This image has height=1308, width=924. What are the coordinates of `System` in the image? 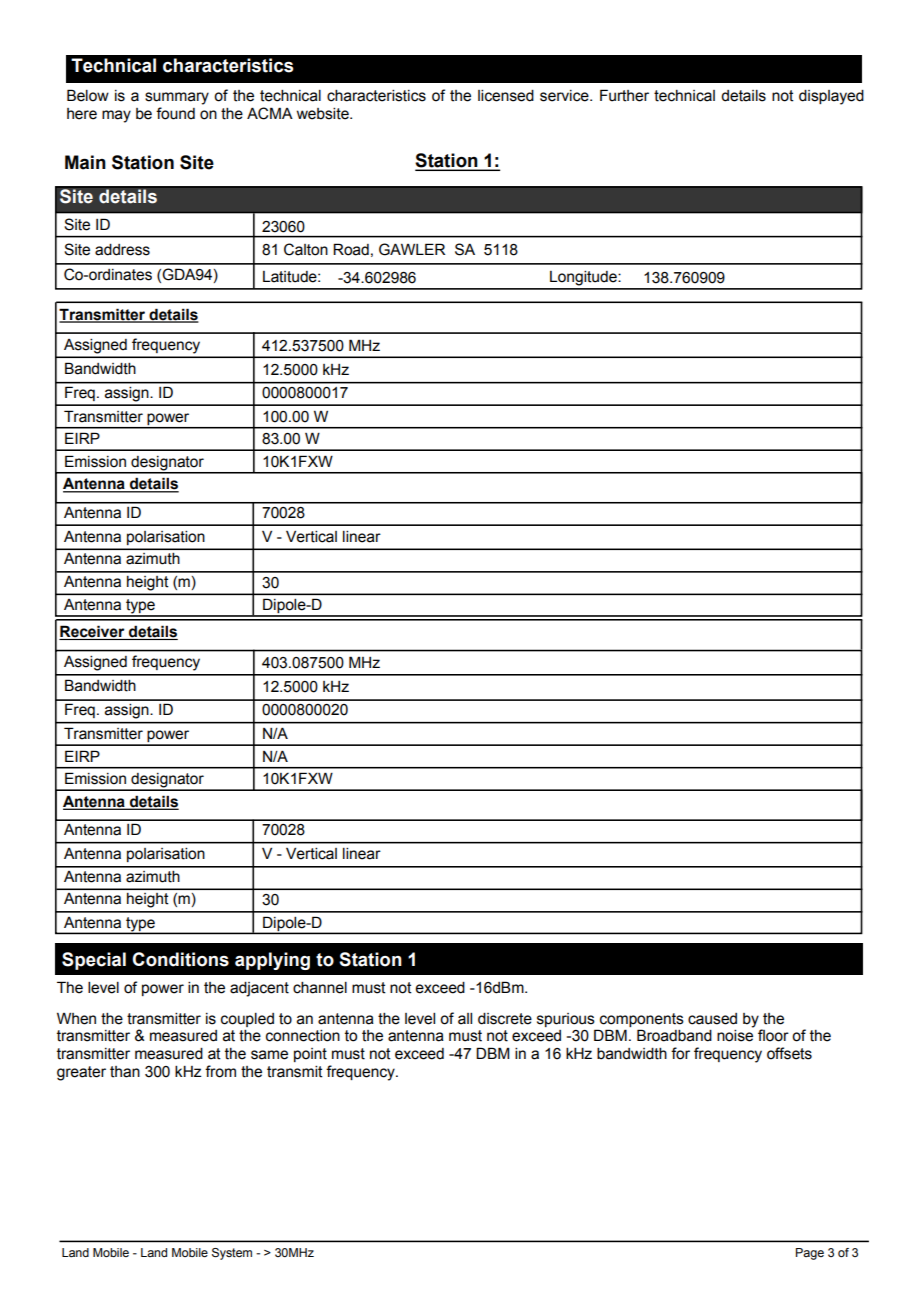 It's located at (232, 1254).
